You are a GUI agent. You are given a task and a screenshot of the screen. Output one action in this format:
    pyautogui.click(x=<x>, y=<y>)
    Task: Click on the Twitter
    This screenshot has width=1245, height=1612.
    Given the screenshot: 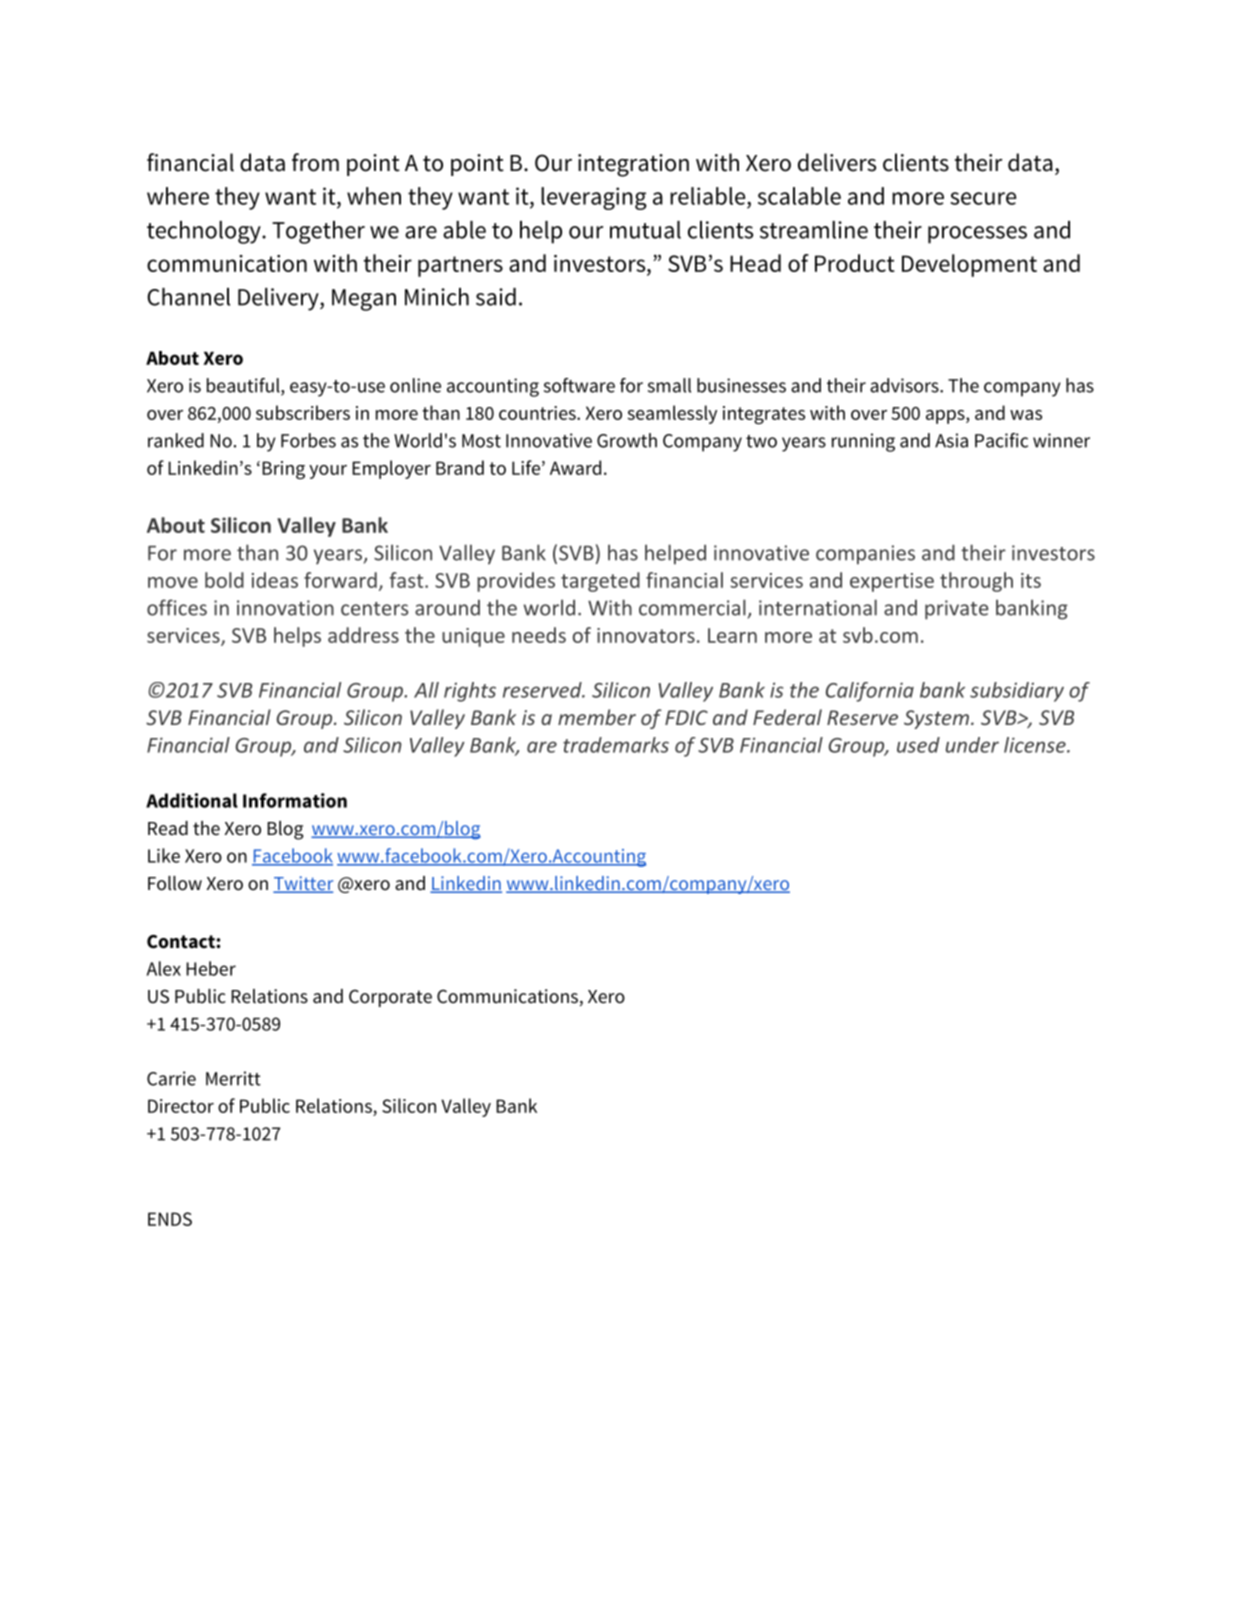 What is the action you would take?
    pyautogui.click(x=303, y=884)
